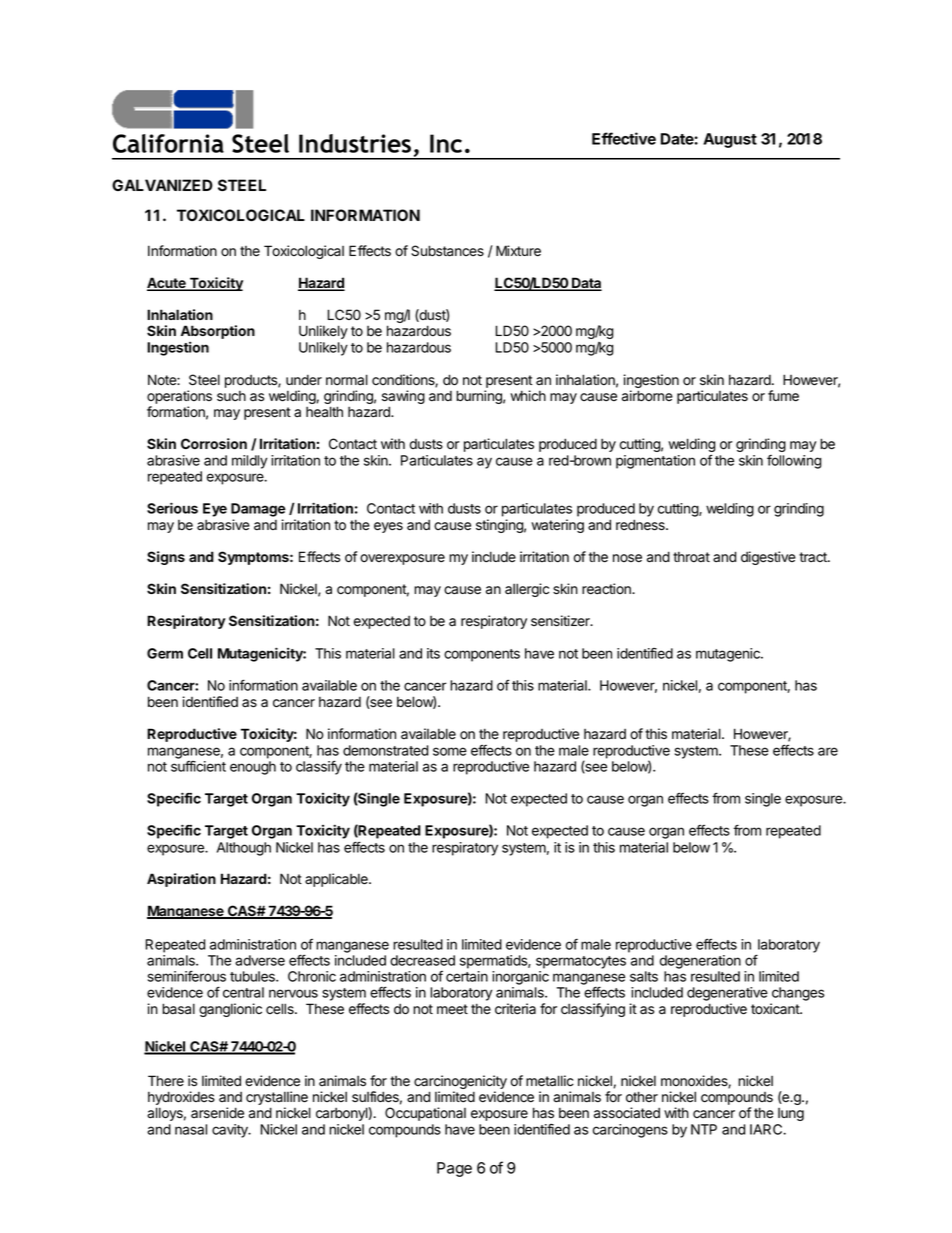  Describe the element at coordinates (518, 251) in the page. I see `Mixture` at that location.
